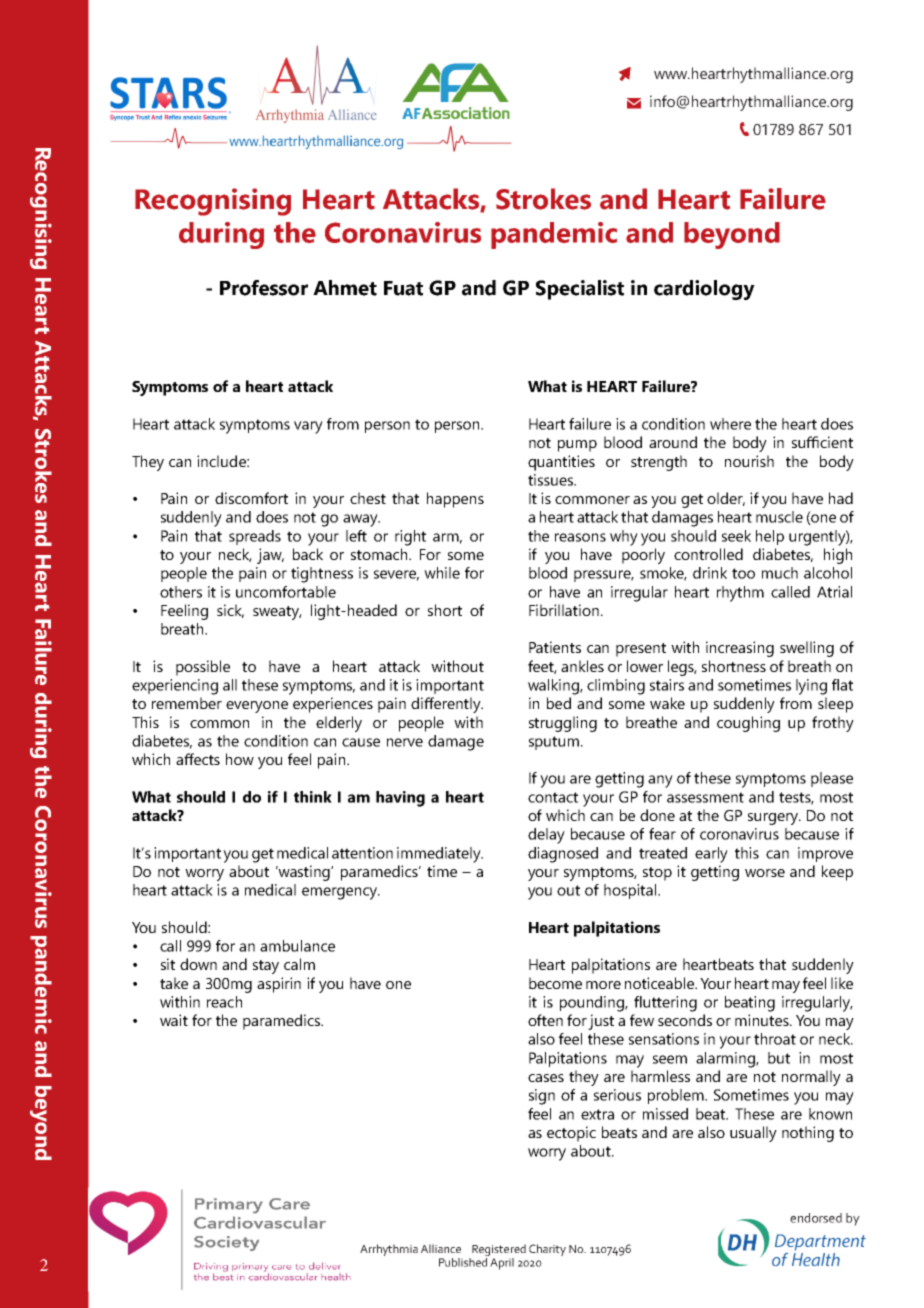 The height and width of the page is (1308, 924). What do you see at coordinates (499, 1250) in the page?
I see `Registered` at bounding box center [499, 1250].
